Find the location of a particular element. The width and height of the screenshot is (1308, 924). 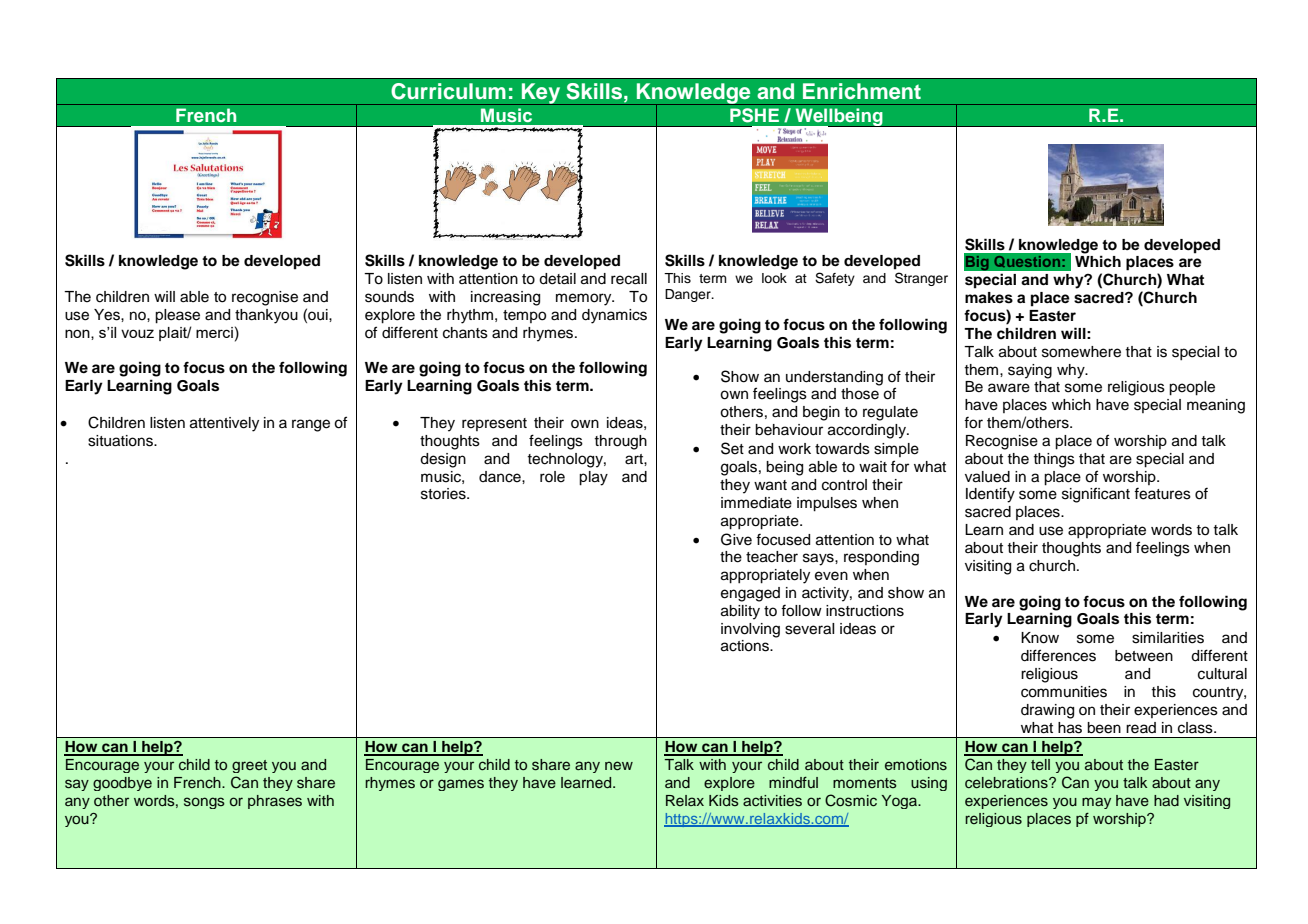

things is located at coordinates (1054, 460).
